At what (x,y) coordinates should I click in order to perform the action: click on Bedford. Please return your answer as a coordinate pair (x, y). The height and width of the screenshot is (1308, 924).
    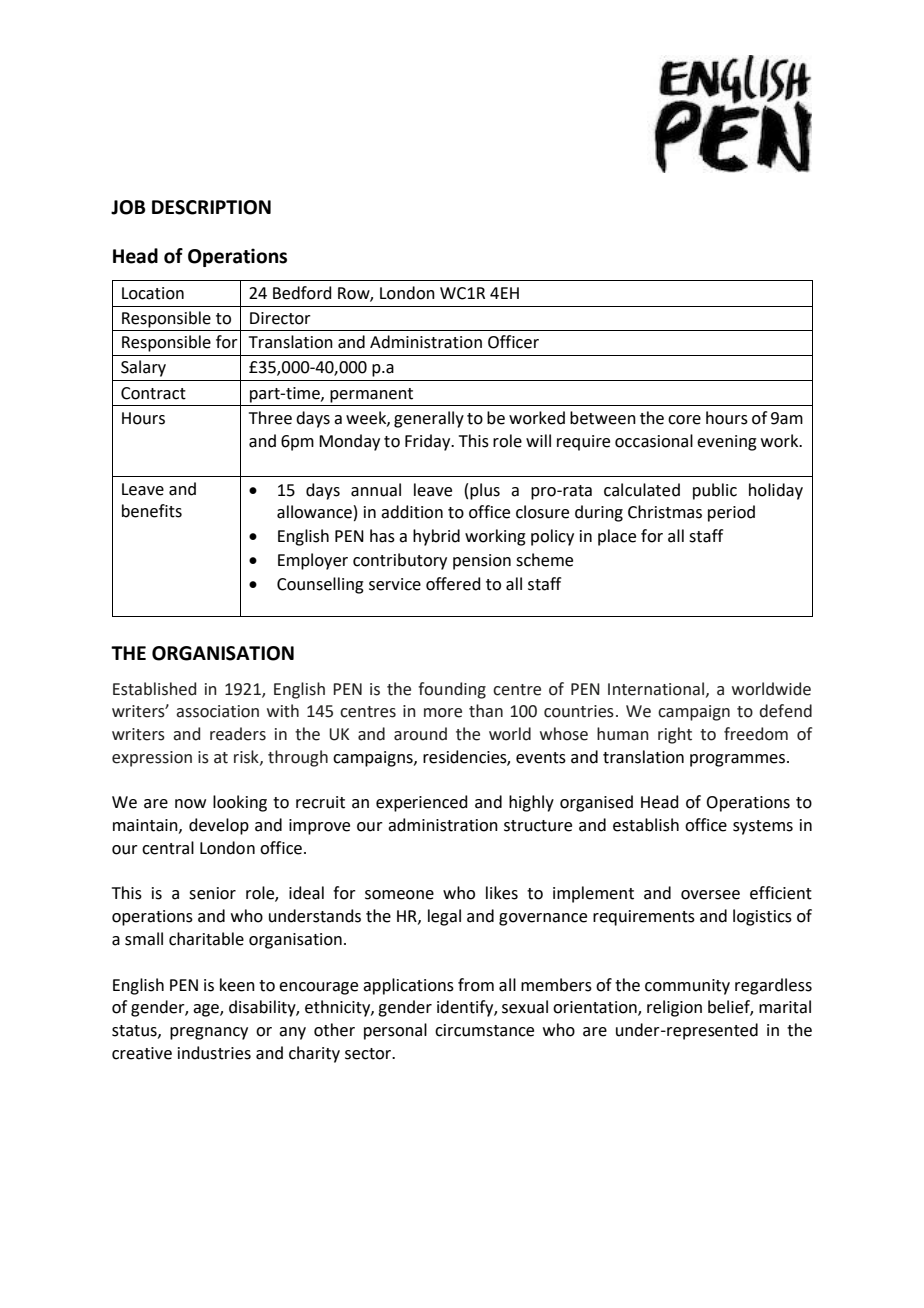
    Looking at the image, I should click on (302, 293).
